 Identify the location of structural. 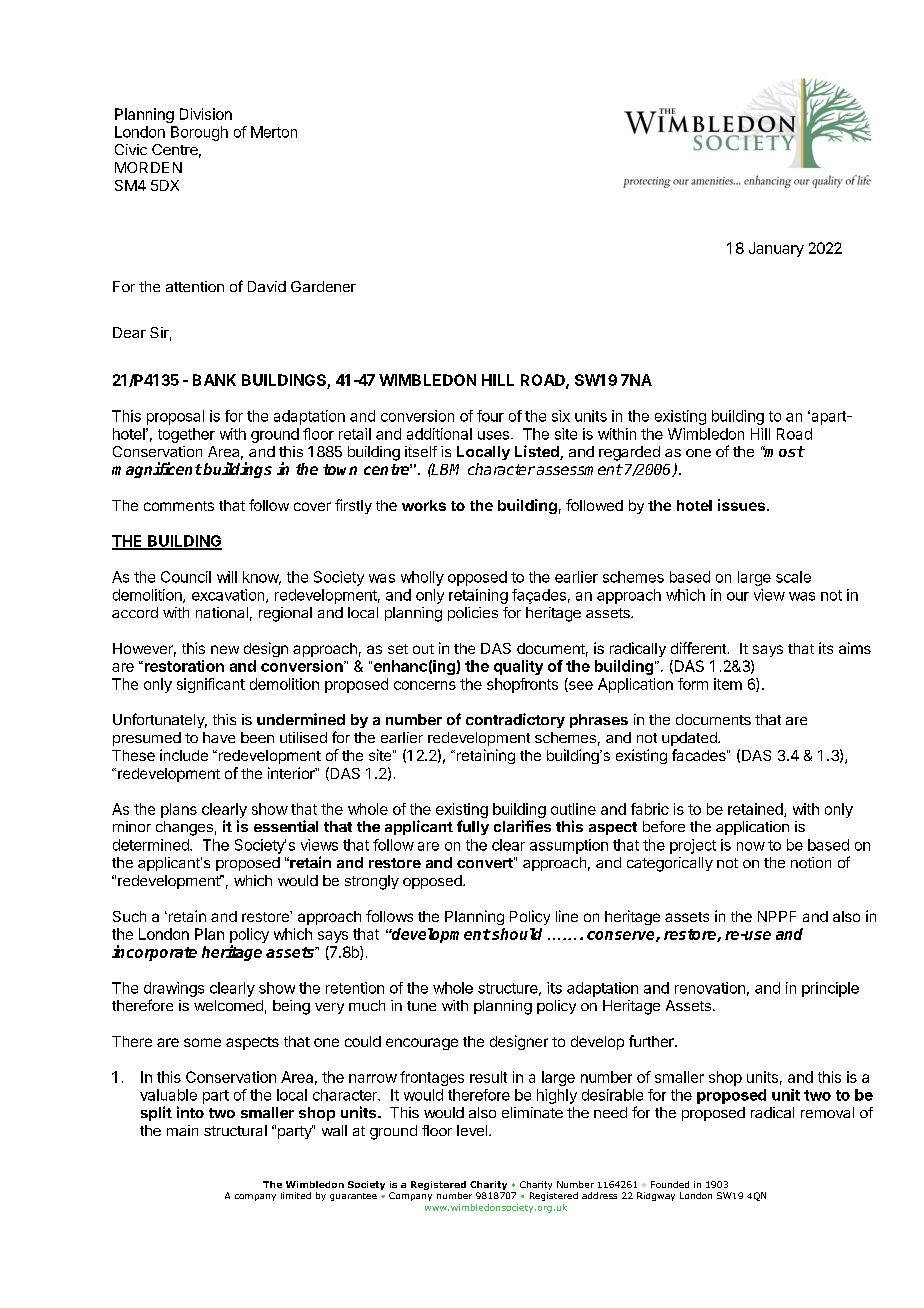
(235, 1130).
